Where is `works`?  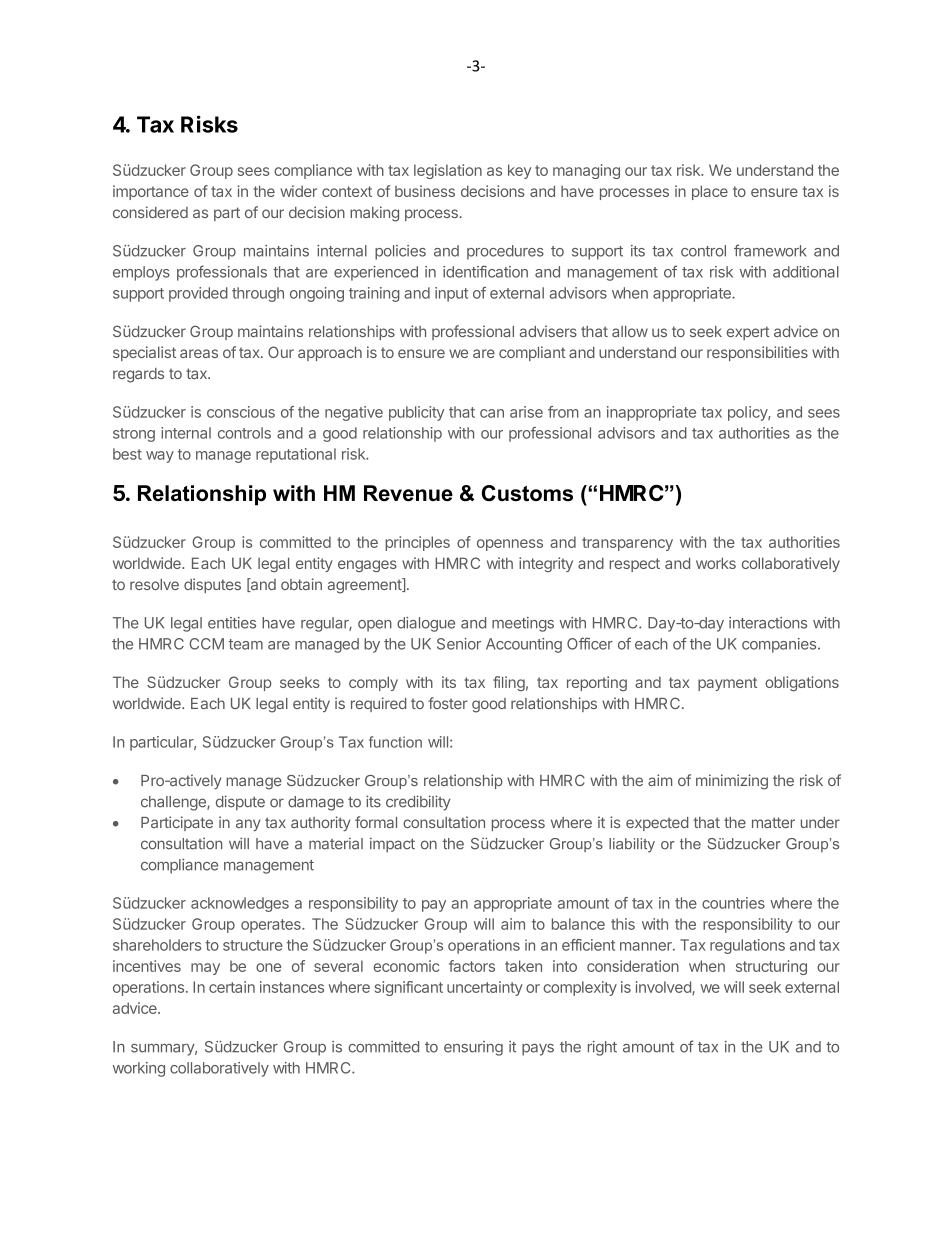
works is located at coordinates (716, 563).
